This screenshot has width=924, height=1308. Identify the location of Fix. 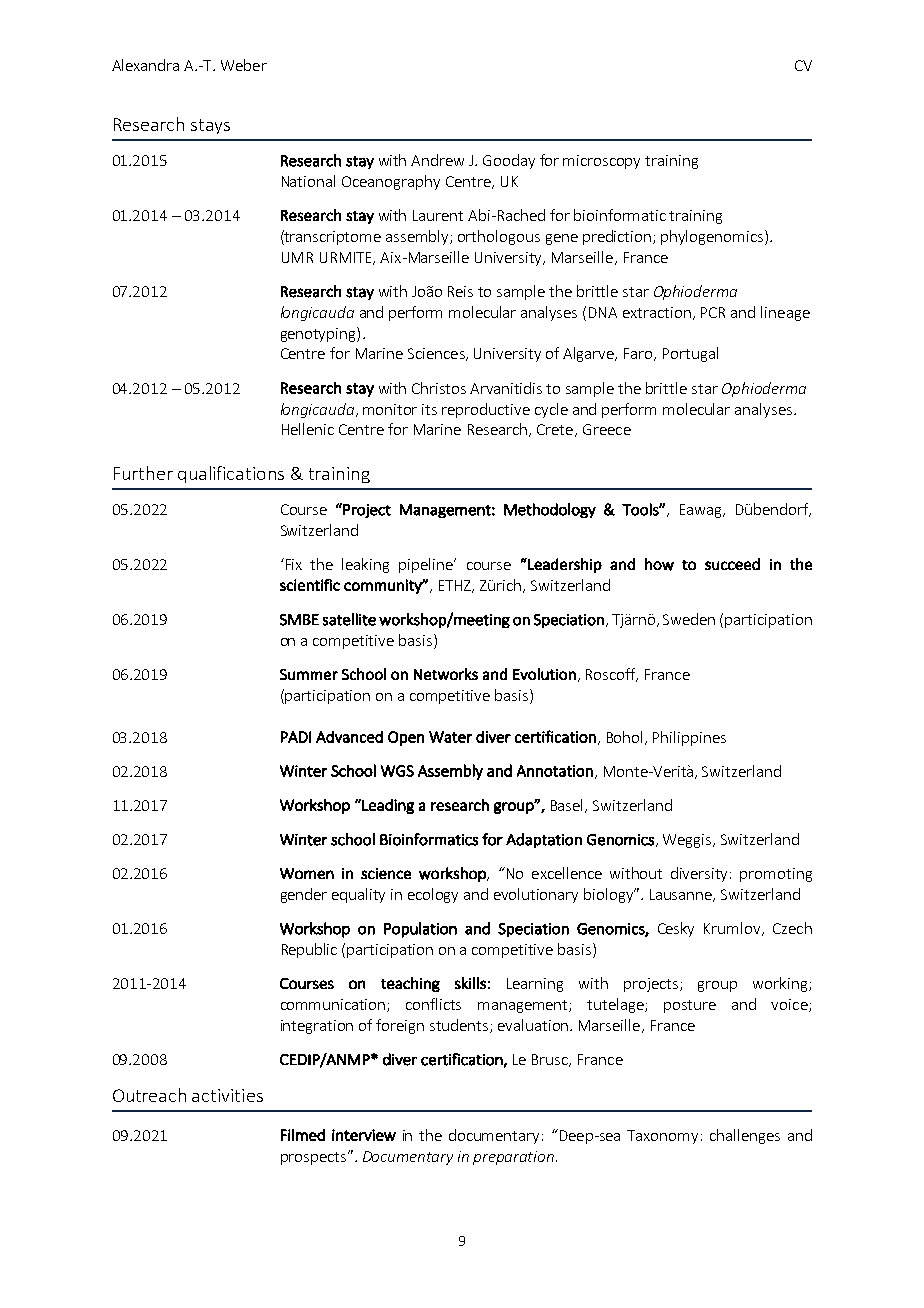
(292, 564).
